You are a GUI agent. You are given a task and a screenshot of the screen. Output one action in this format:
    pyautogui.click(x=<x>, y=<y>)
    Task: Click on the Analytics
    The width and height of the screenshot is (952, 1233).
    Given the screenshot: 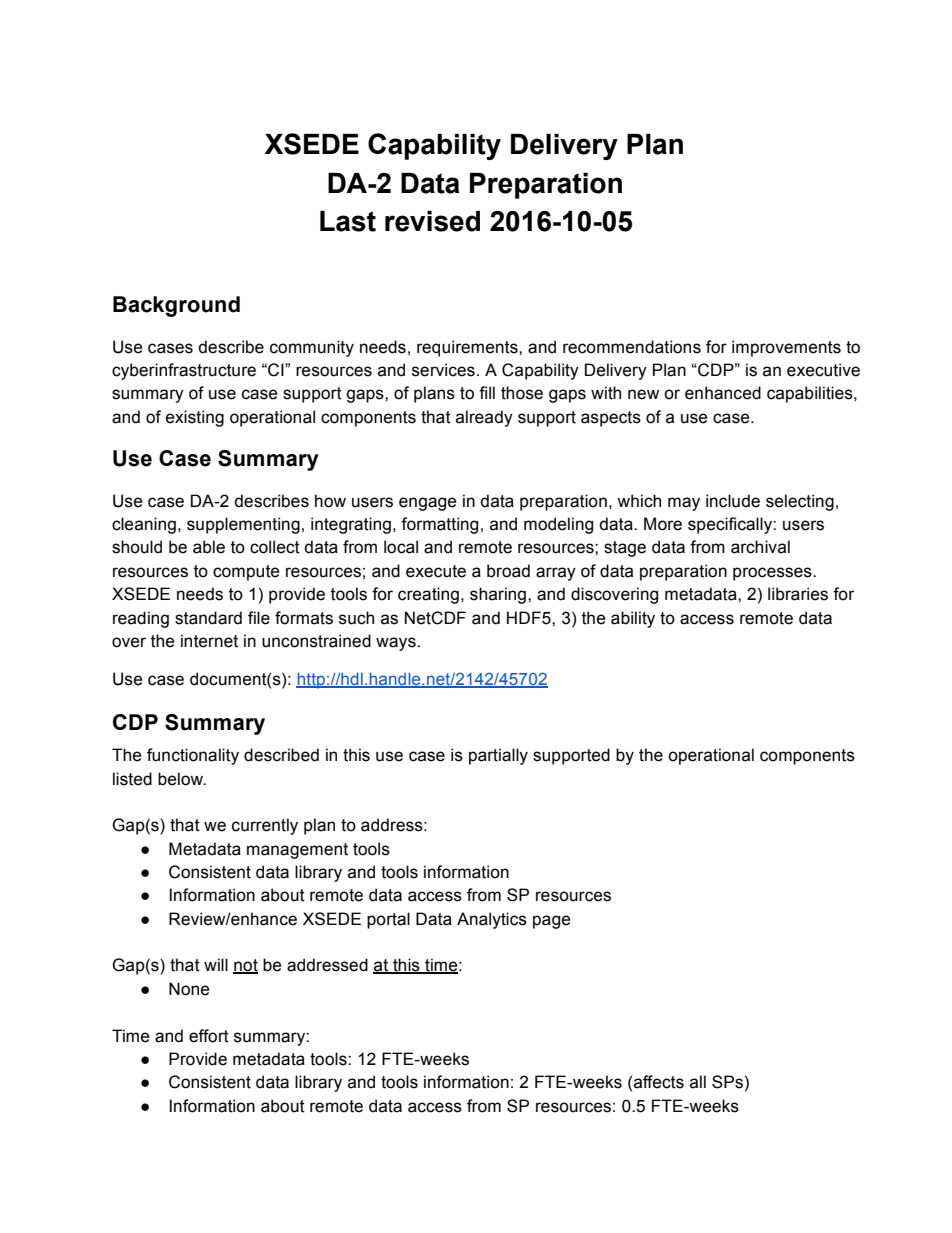 What is the action you would take?
    pyautogui.click(x=492, y=920)
